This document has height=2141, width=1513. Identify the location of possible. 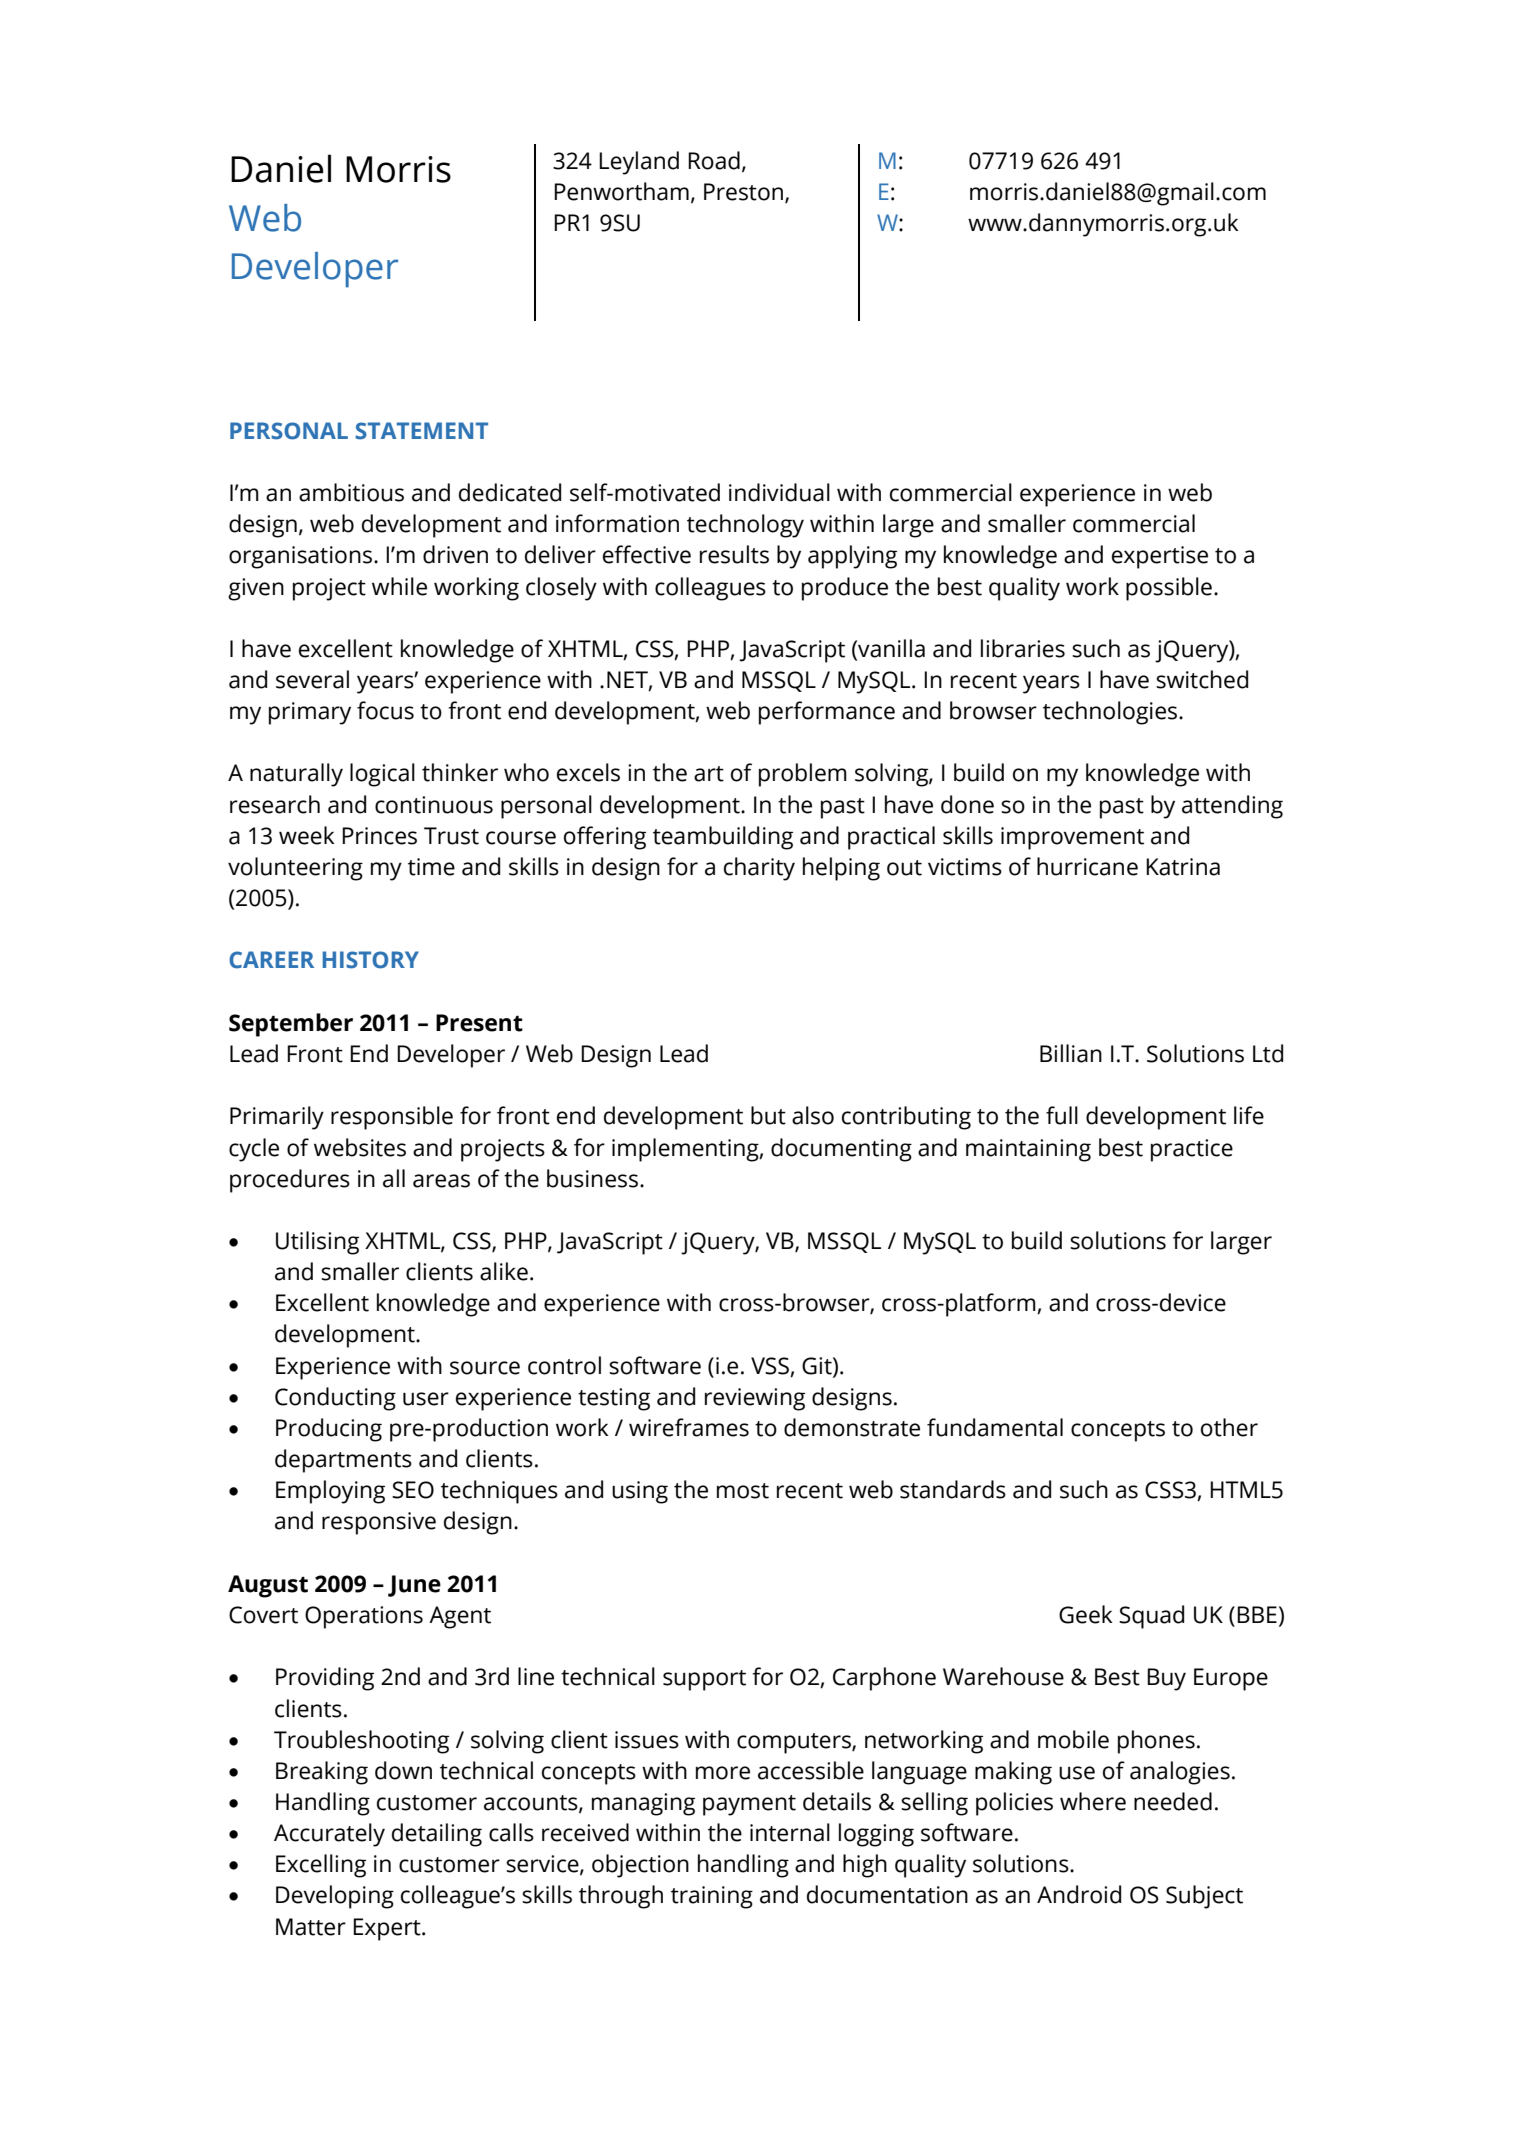
(1169, 589).
